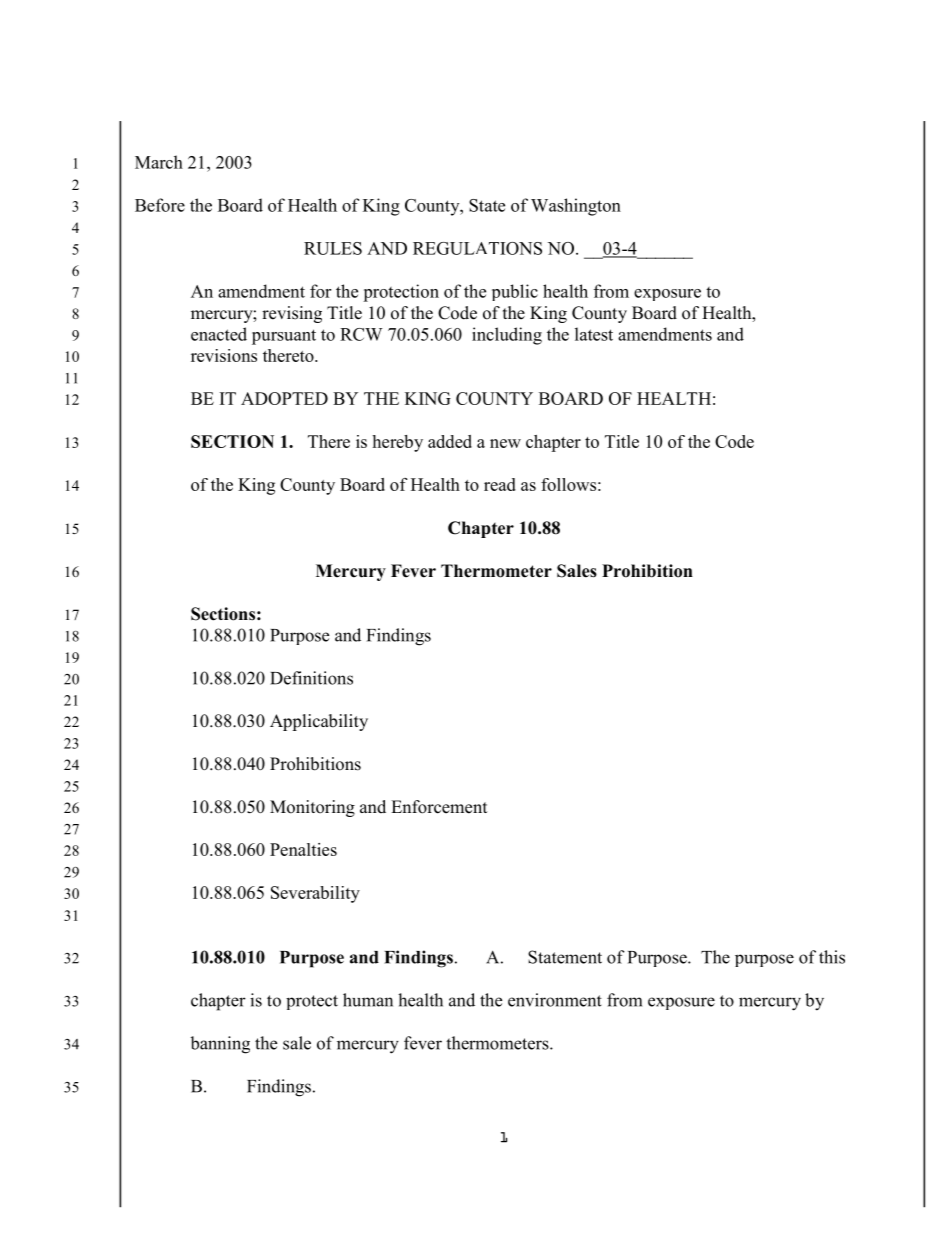 The image size is (952, 1233). I want to click on Washington, so click(576, 207).
